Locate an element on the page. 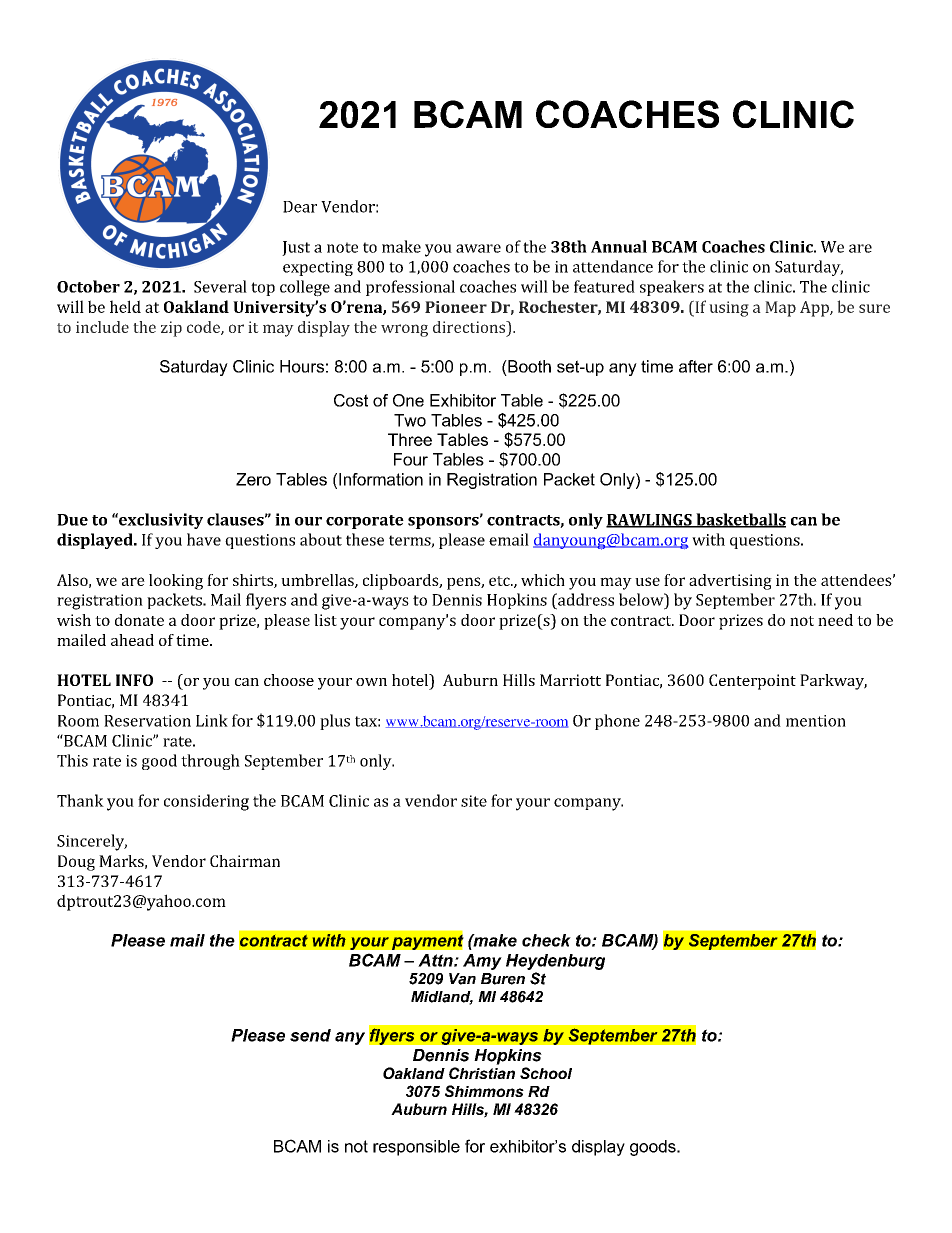  basketballs is located at coordinates (740, 520).
